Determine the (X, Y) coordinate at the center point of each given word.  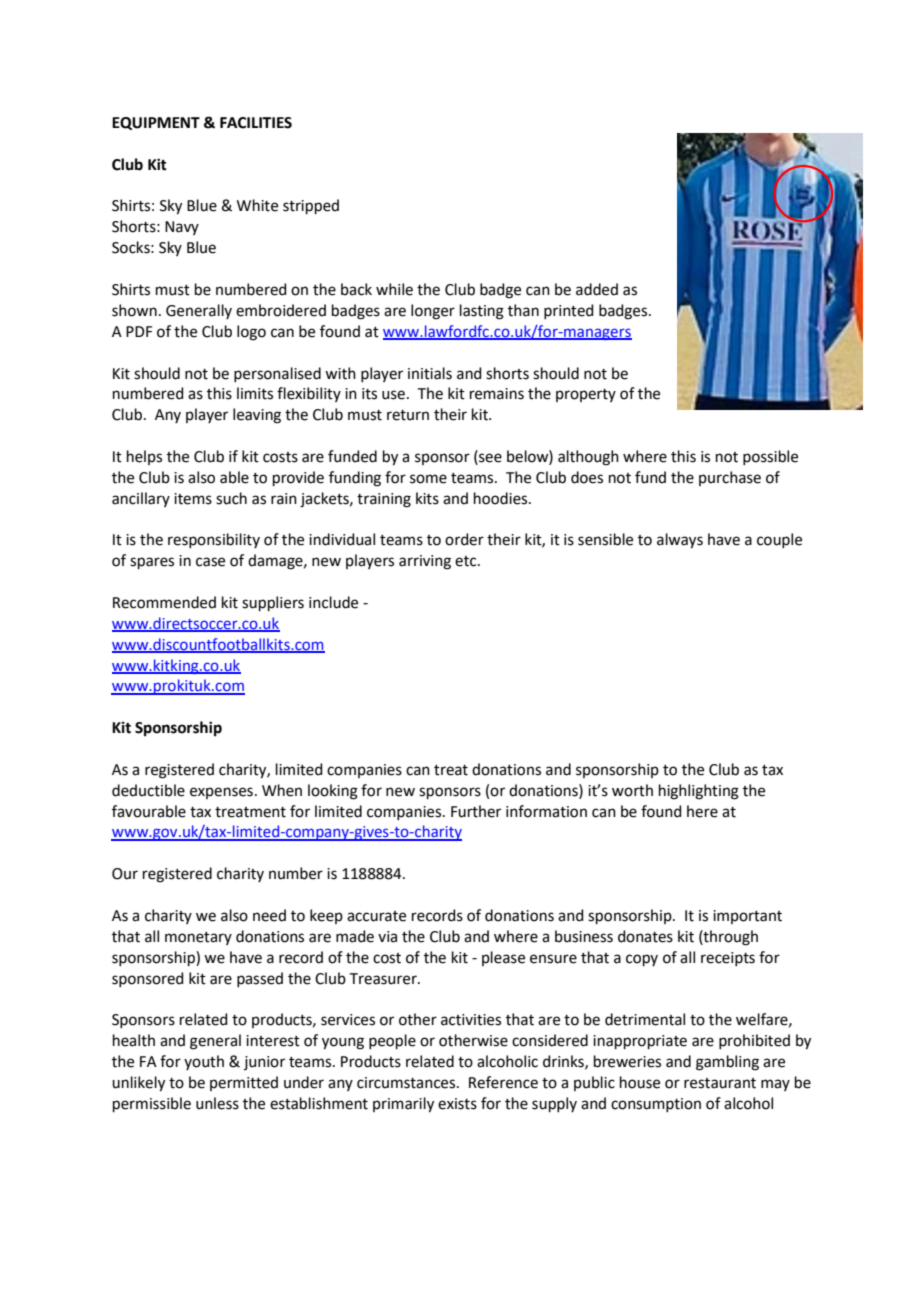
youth (204, 1062)
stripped (311, 206)
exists (457, 1104)
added (597, 289)
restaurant (720, 1083)
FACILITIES (256, 123)
